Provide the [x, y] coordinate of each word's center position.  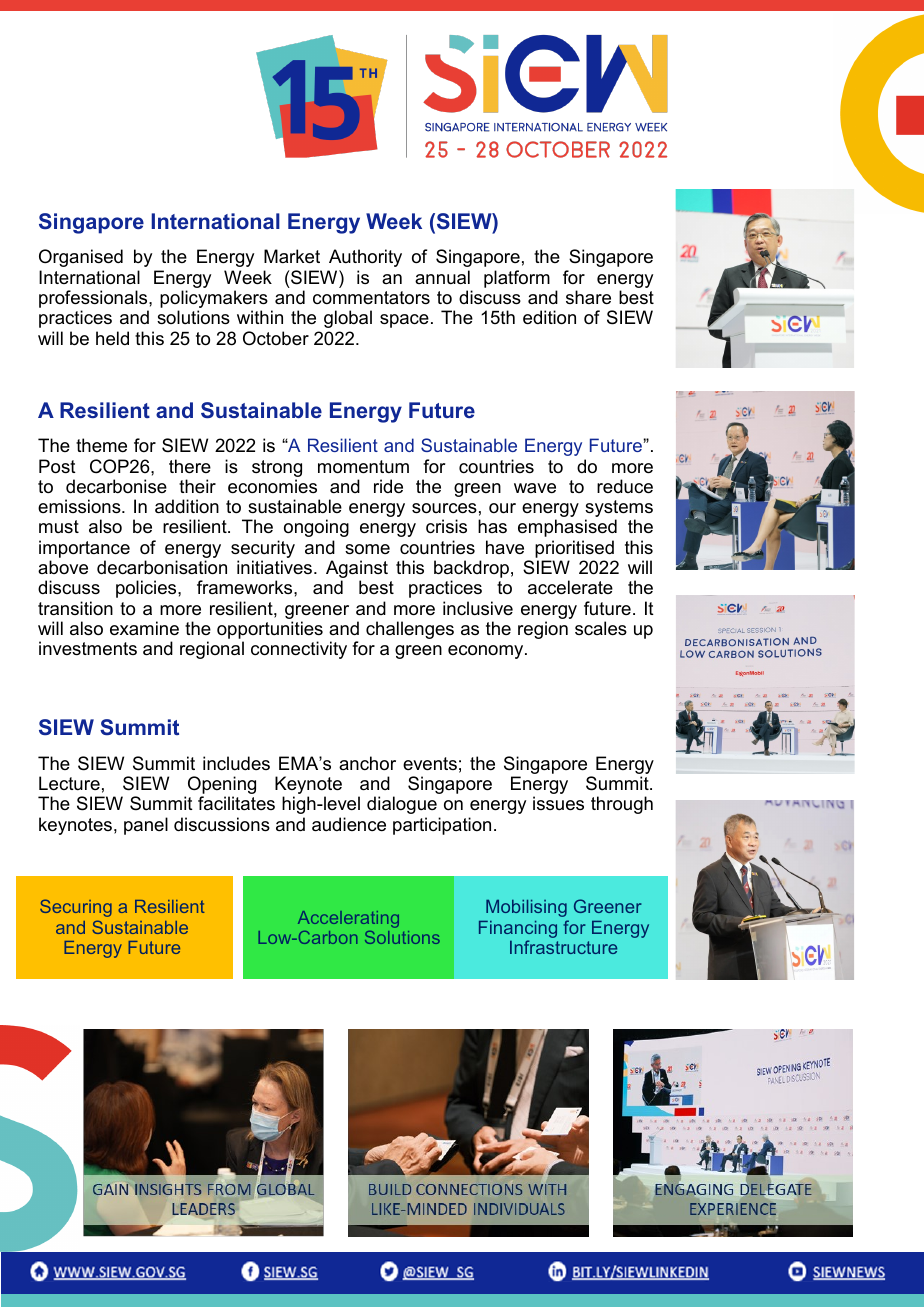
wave [535, 488]
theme [101, 445]
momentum [363, 467]
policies [147, 589]
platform [517, 279]
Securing [76, 908]
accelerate [570, 587]
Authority [365, 258]
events [430, 764]
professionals [94, 300]
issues [558, 803]
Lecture [69, 783]
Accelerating [348, 919]
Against [357, 570]
